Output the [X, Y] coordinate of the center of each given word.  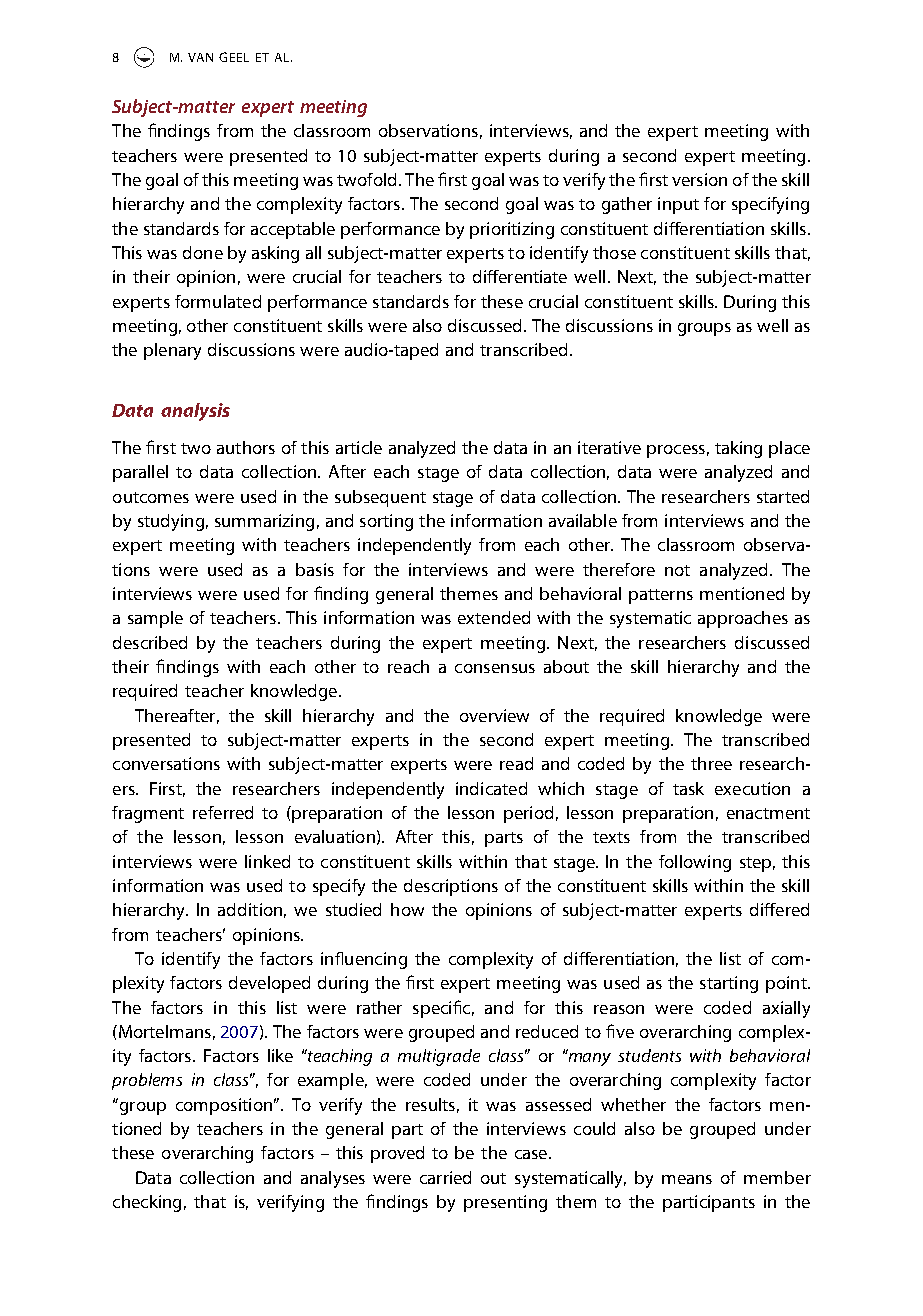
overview [494, 715]
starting [729, 984]
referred [223, 812]
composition [224, 1106]
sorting [386, 522]
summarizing [264, 522]
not [677, 570]
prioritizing [512, 230]
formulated [218, 301]
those [614, 252]
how [407, 909]
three [711, 763]
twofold [366, 179]
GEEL [234, 57]
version [699, 179]
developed [269, 984]
